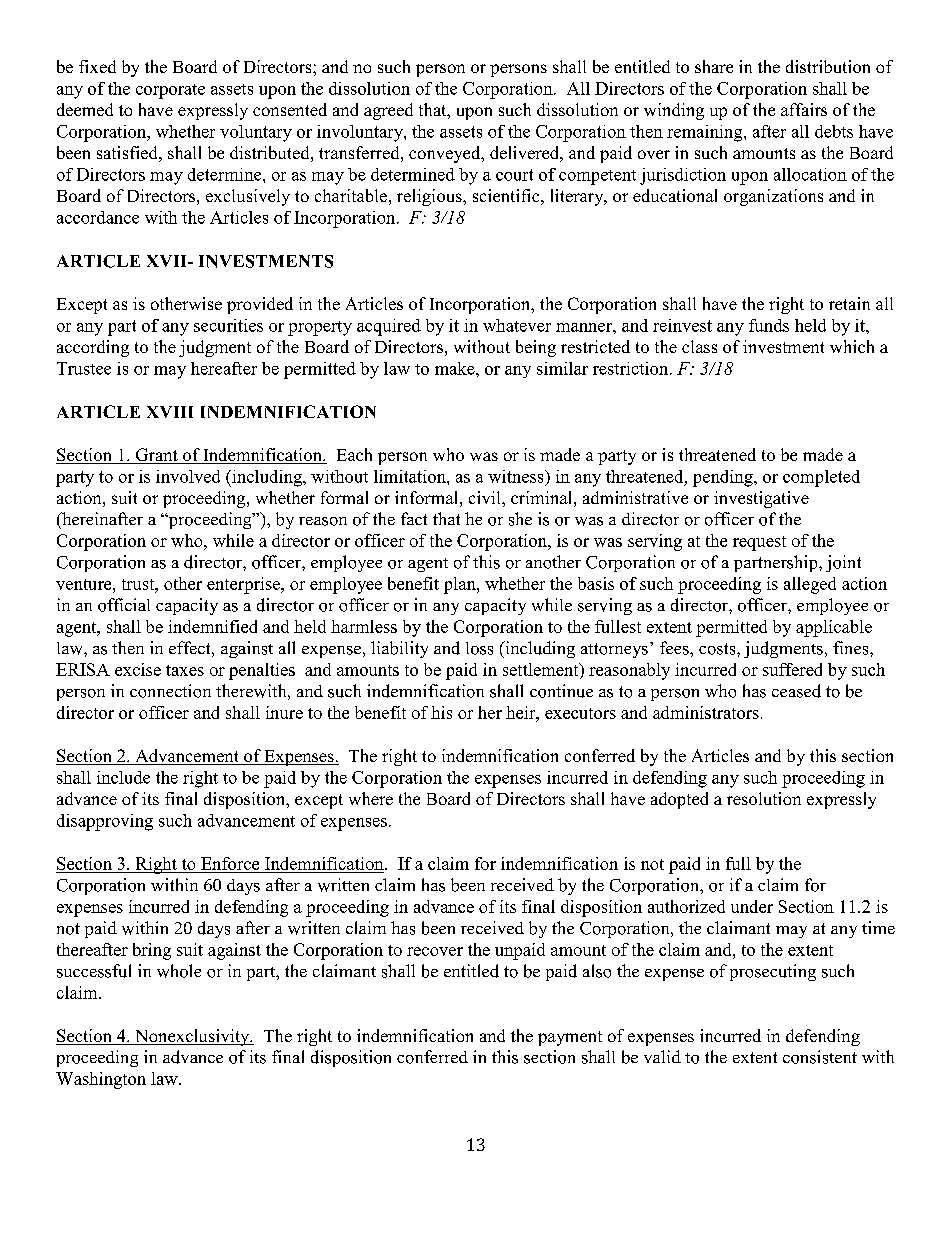  What do you see at coordinates (570, 1038) in the page?
I see `payment` at bounding box center [570, 1038].
